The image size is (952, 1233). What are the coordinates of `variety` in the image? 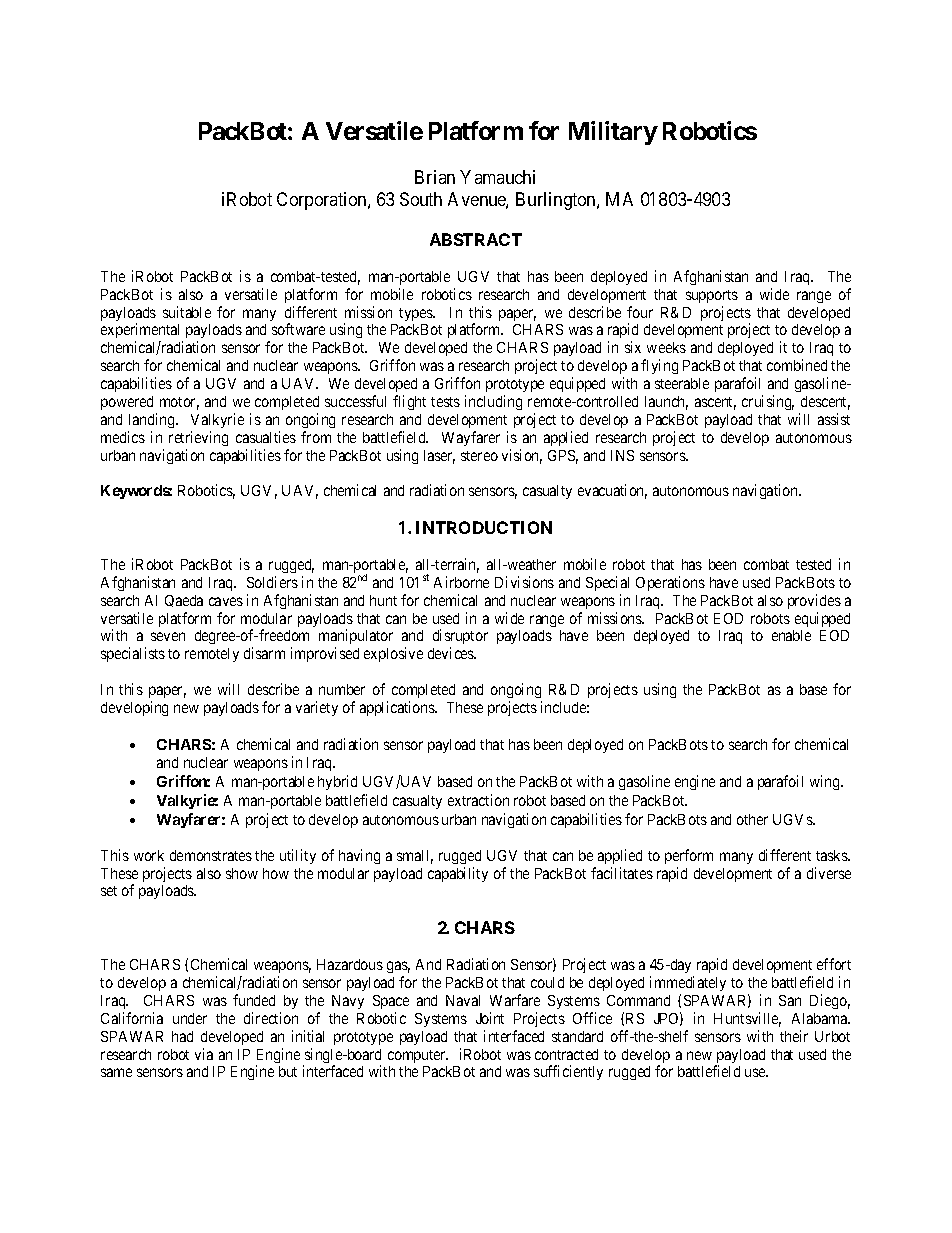 It's located at (317, 708).
